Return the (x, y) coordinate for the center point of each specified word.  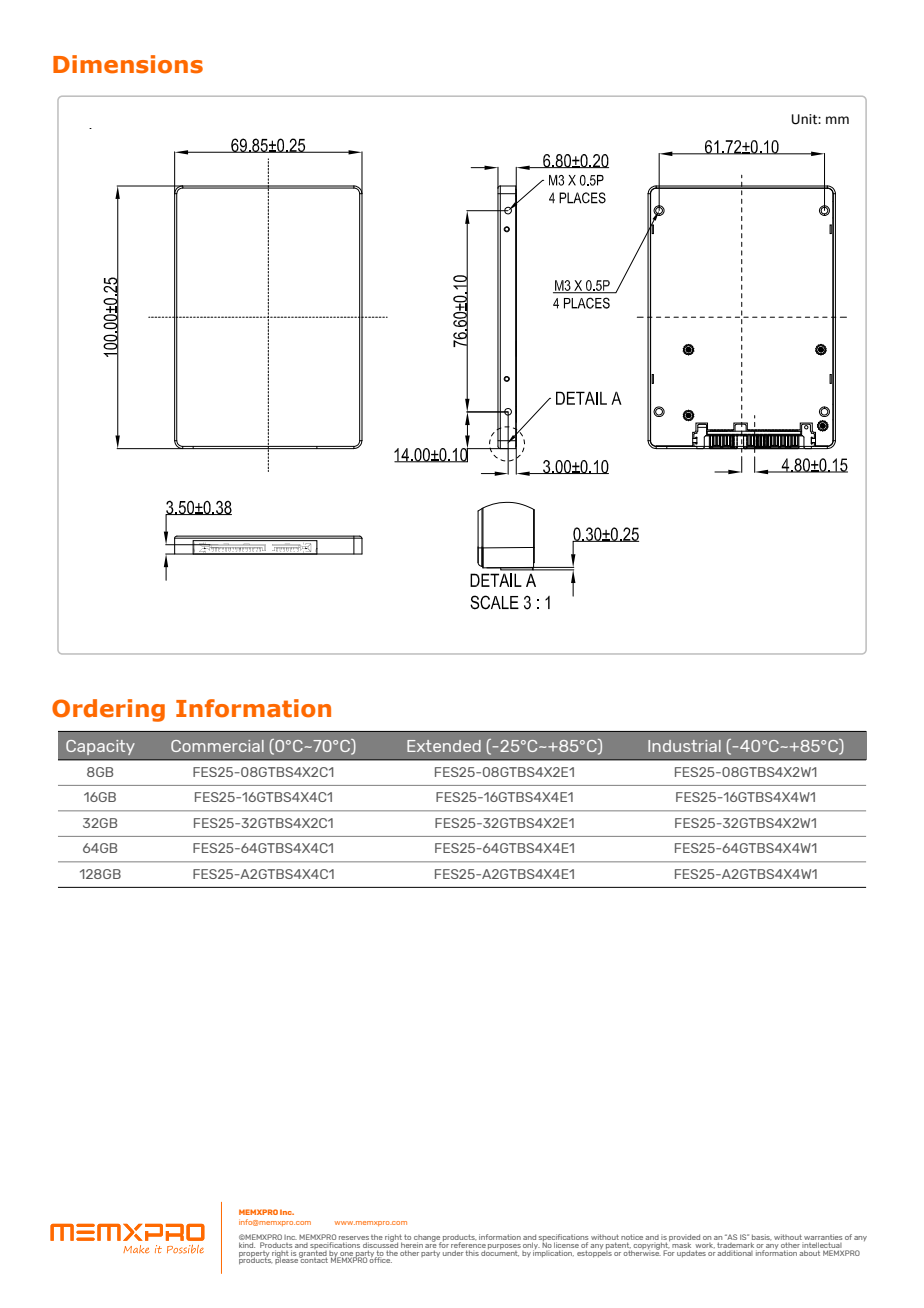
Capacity (100, 747)
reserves (354, 1238)
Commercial (217, 746)
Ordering (108, 710)
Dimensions (128, 64)
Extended (444, 746)
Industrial (684, 746)
